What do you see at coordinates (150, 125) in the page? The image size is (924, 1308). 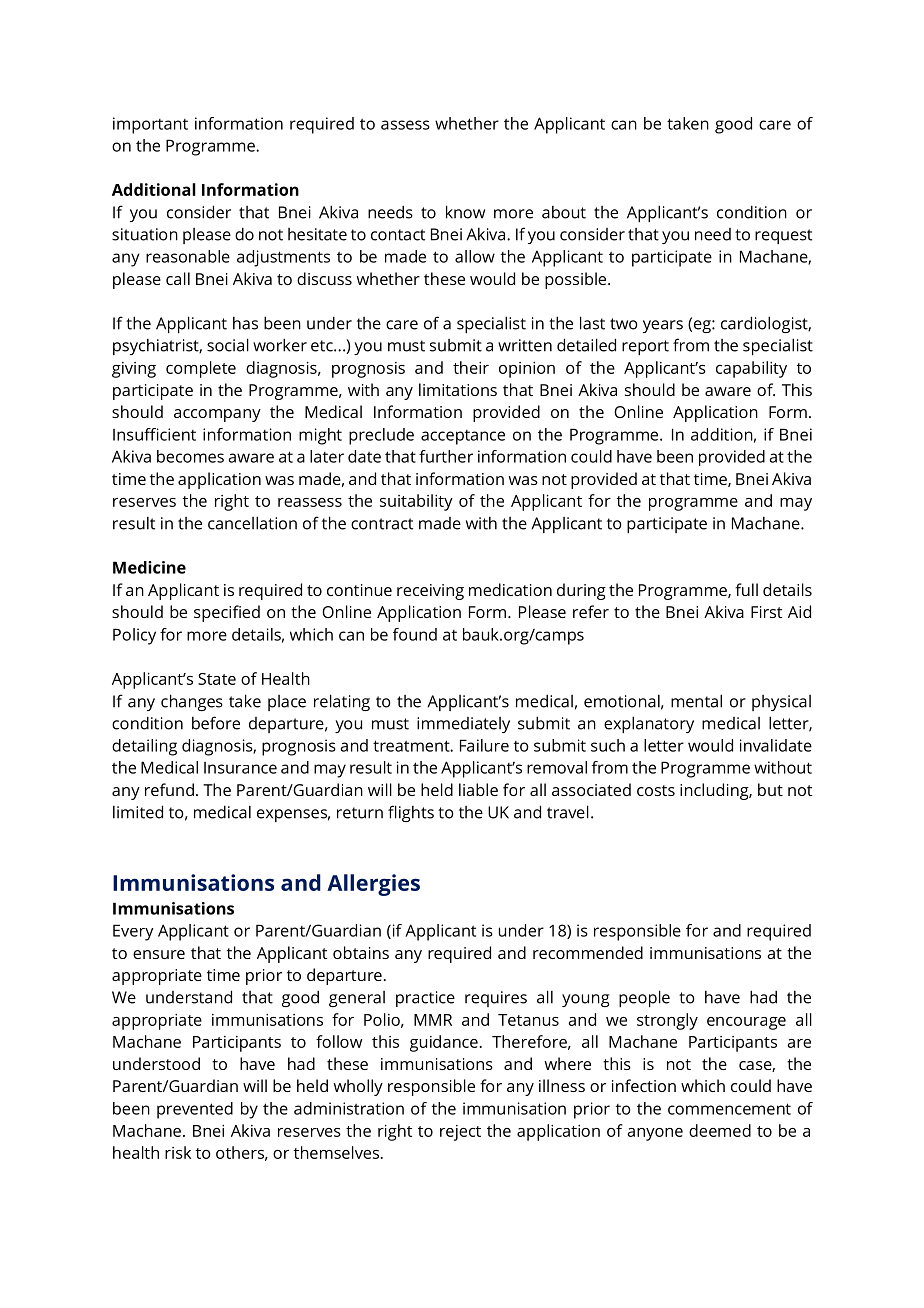 I see `important` at bounding box center [150, 125].
